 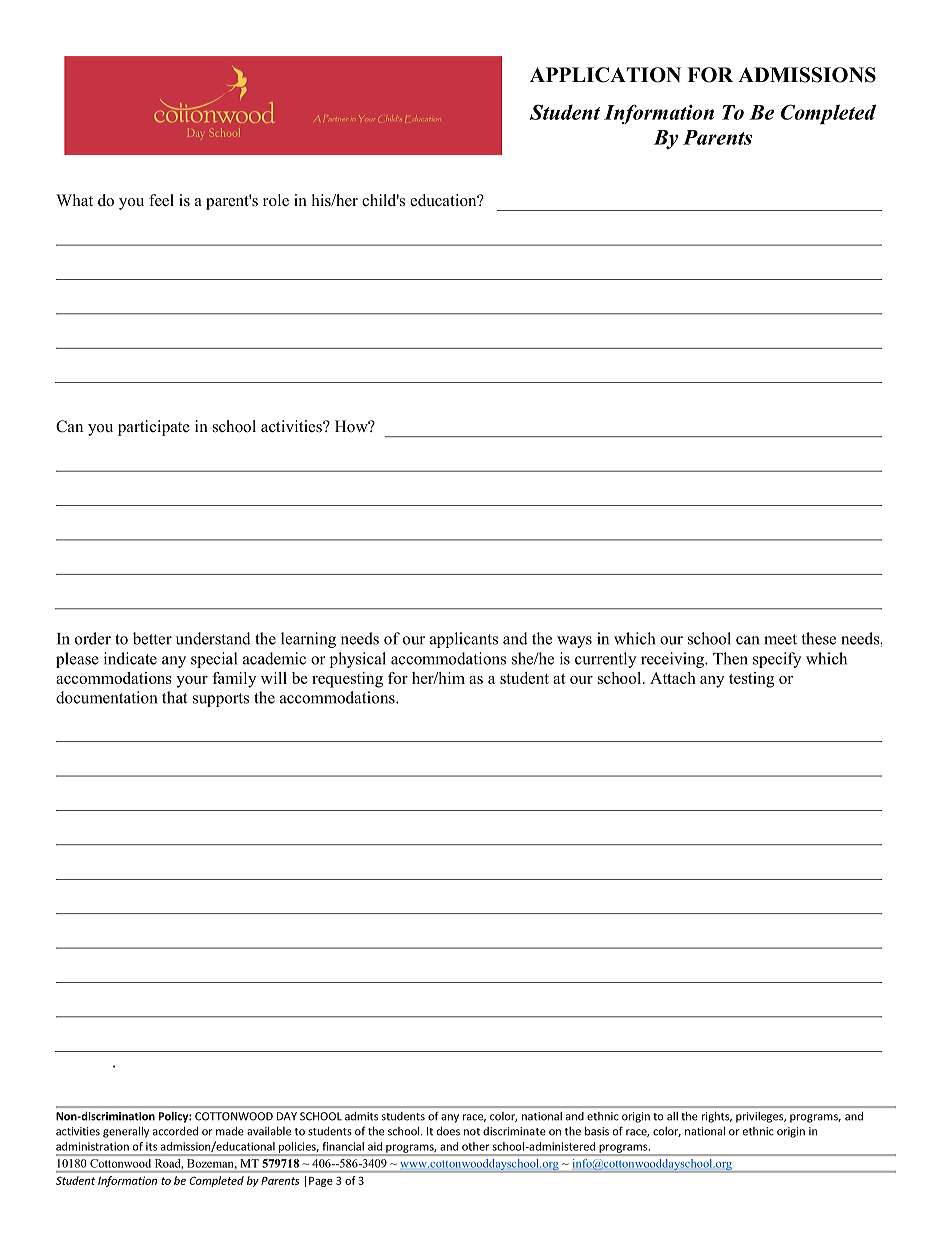 What do you see at coordinates (161, 200) in the image?
I see `feel` at bounding box center [161, 200].
